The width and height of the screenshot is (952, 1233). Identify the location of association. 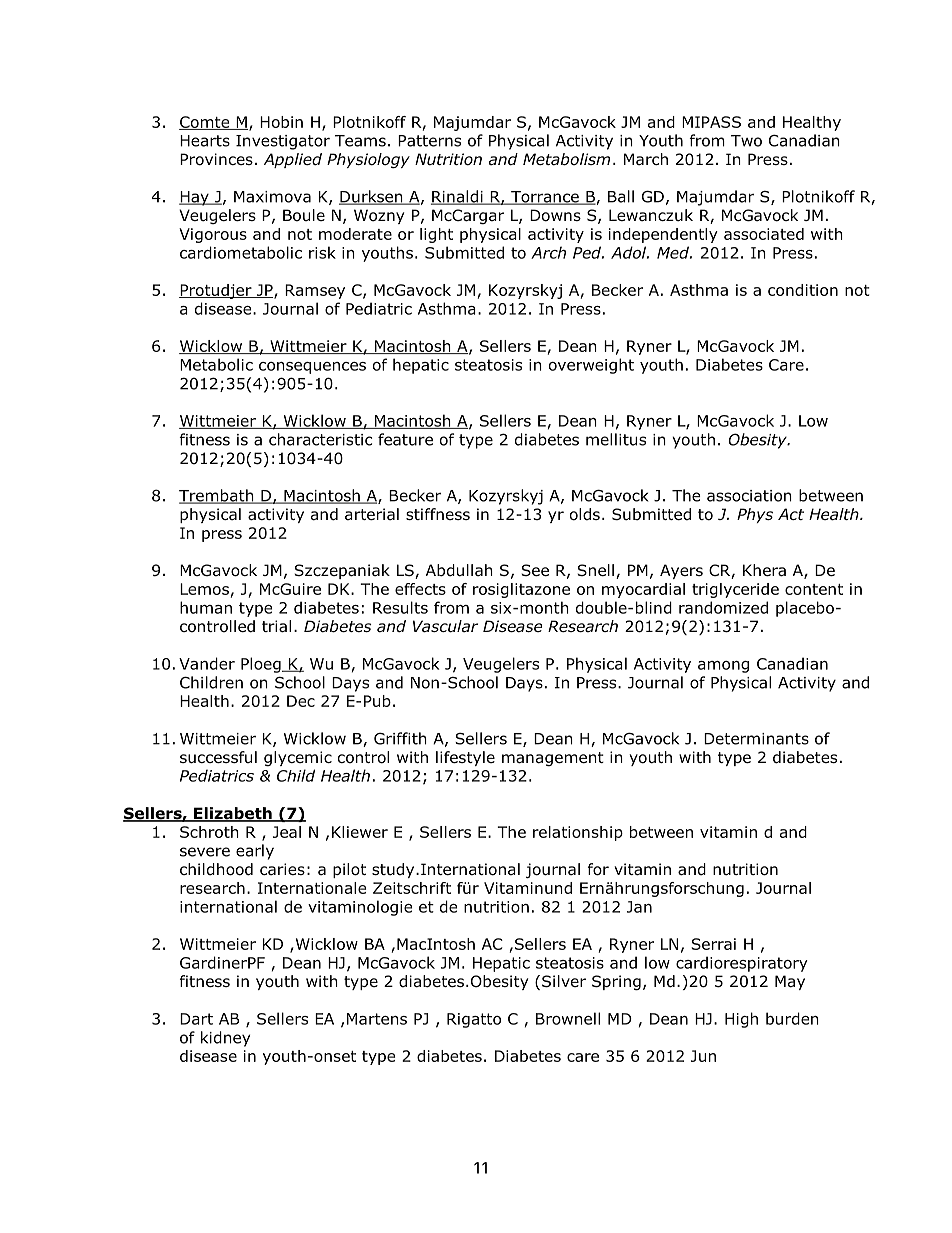
(749, 496).
